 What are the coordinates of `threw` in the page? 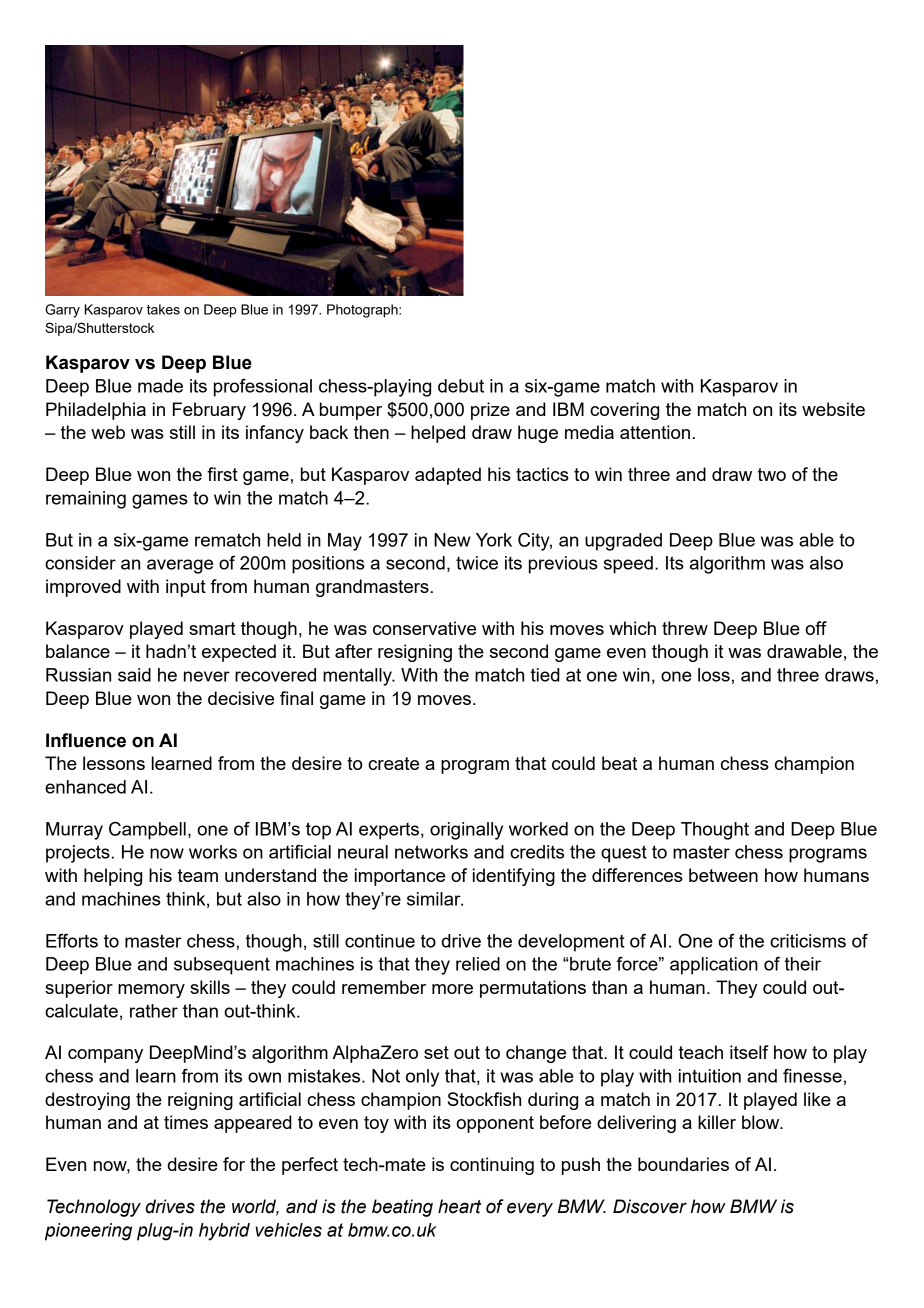 It's located at (685, 628).
